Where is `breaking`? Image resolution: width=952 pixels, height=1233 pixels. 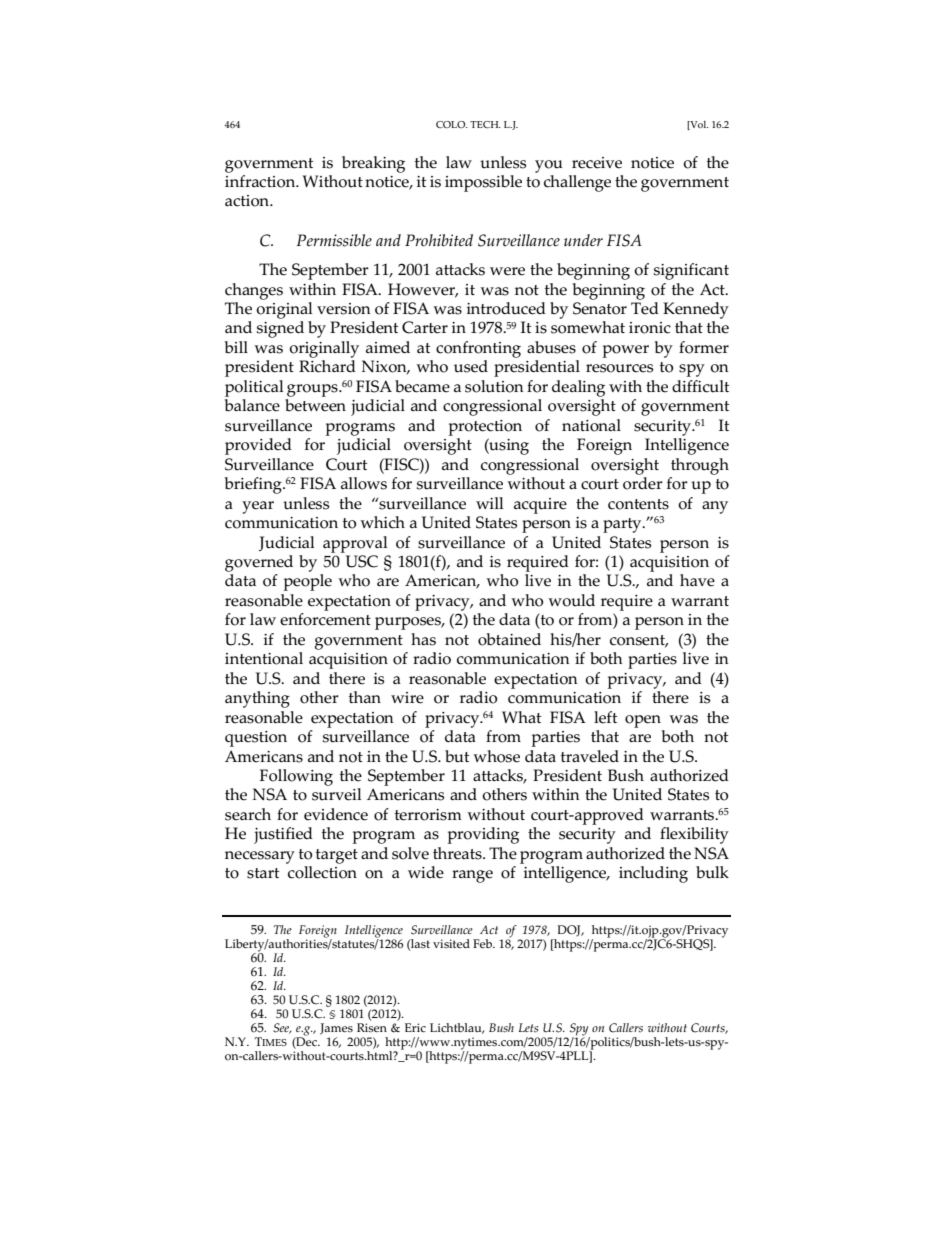
breaking is located at coordinates (373, 164).
